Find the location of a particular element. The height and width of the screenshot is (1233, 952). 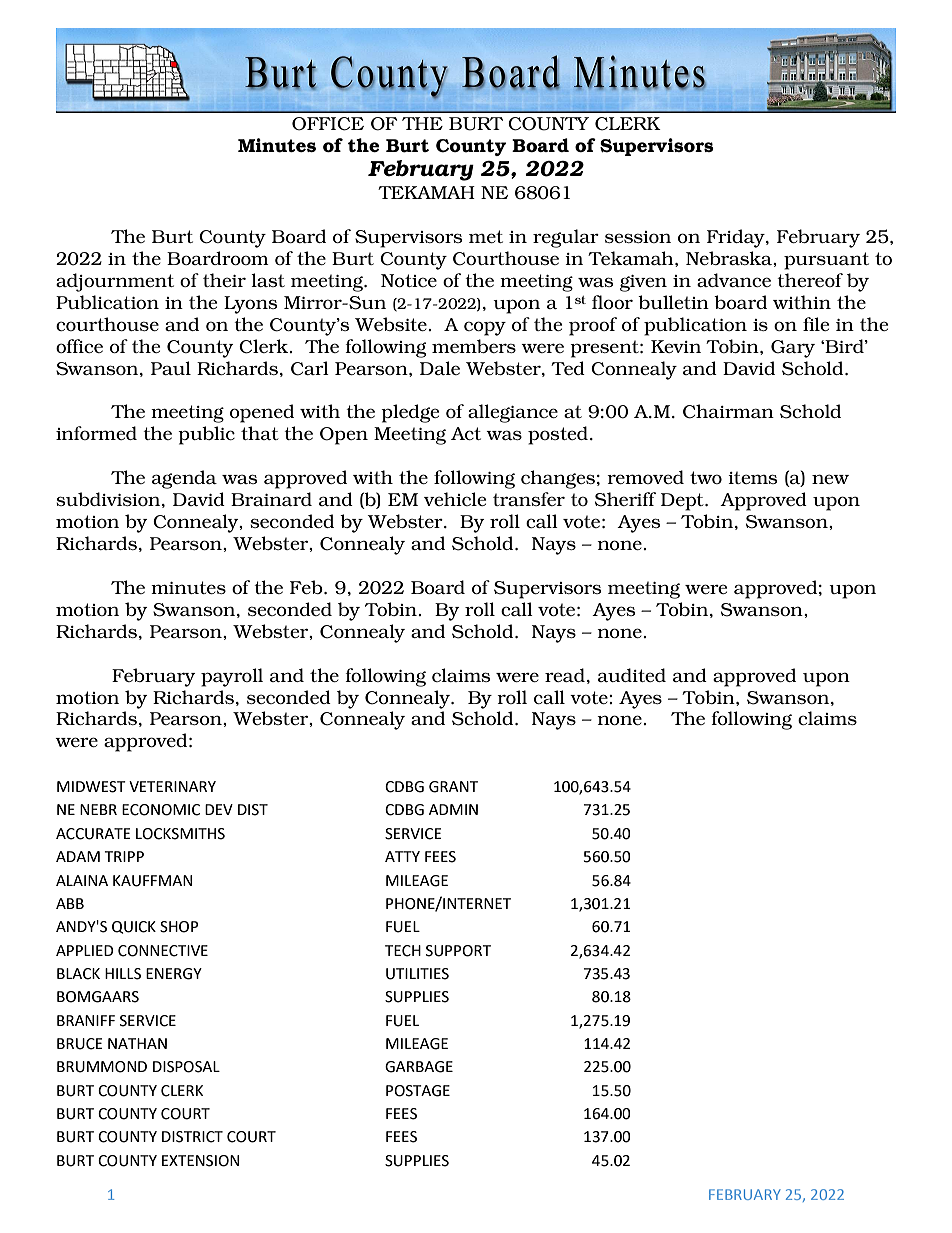

VETERINARY is located at coordinates (172, 786).
